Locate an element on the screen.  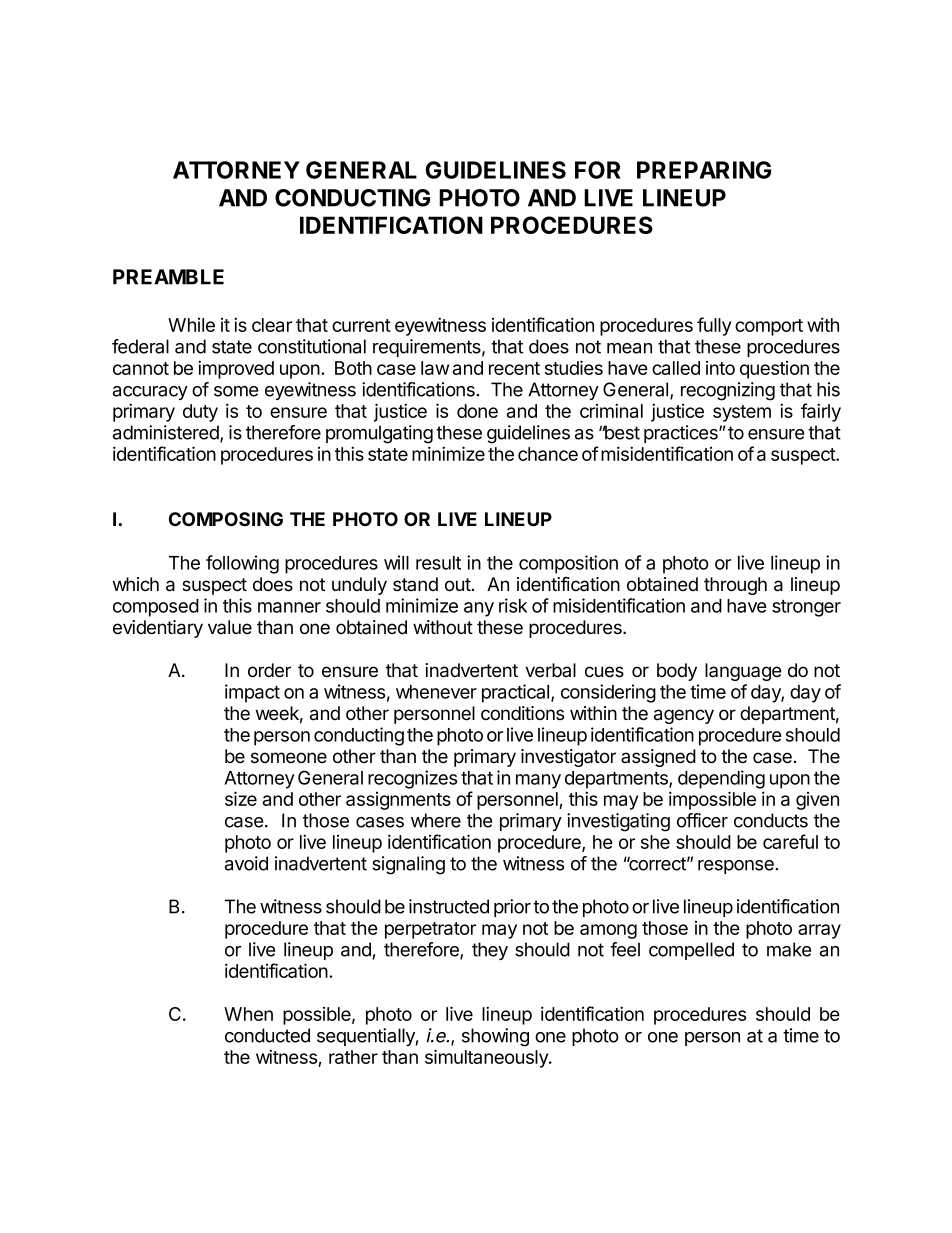
duty is located at coordinates (200, 413).
